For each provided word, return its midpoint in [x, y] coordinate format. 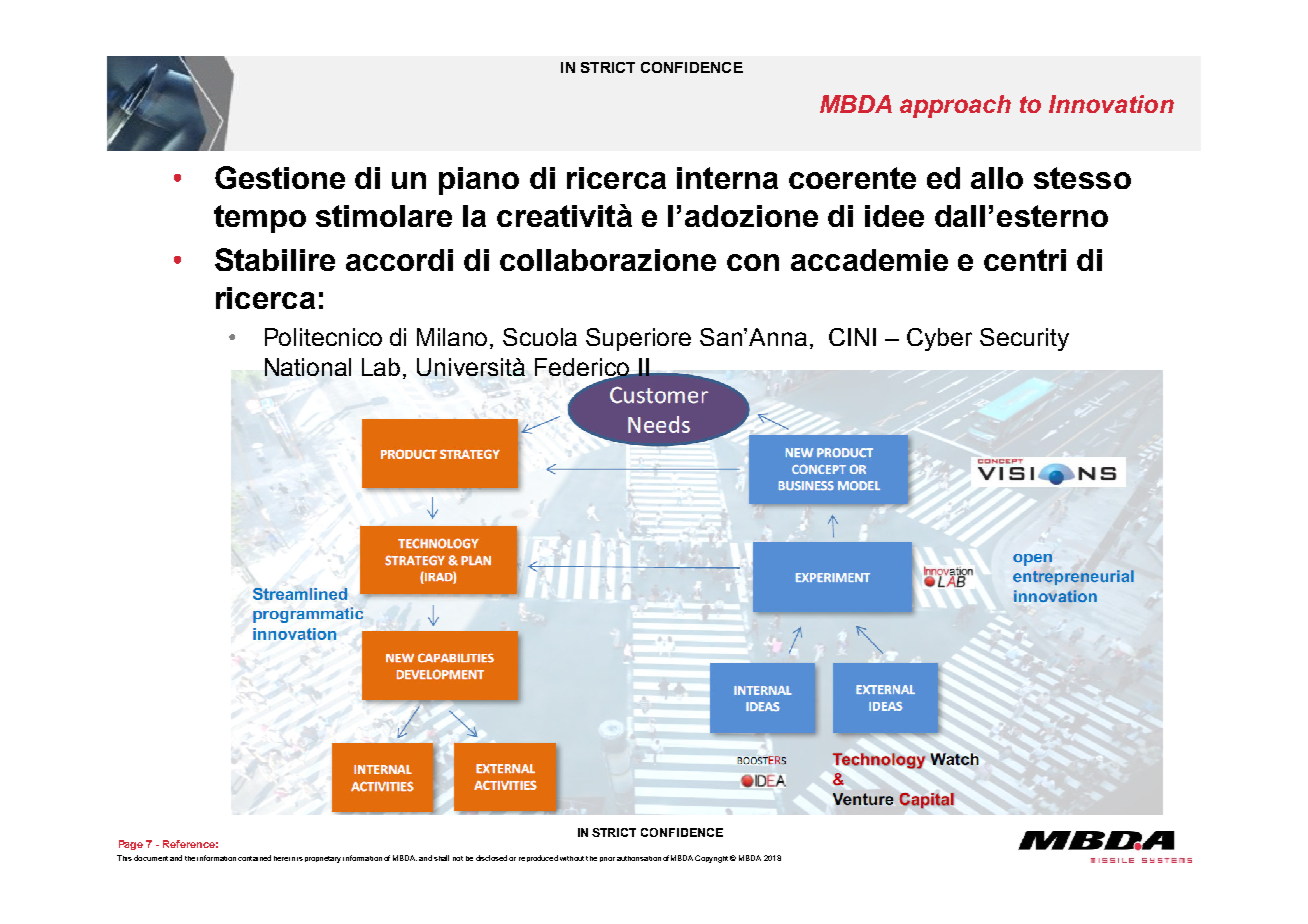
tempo [260, 219]
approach [955, 106]
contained [254, 858]
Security [1024, 339]
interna [727, 178]
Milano [454, 338]
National [308, 367]
